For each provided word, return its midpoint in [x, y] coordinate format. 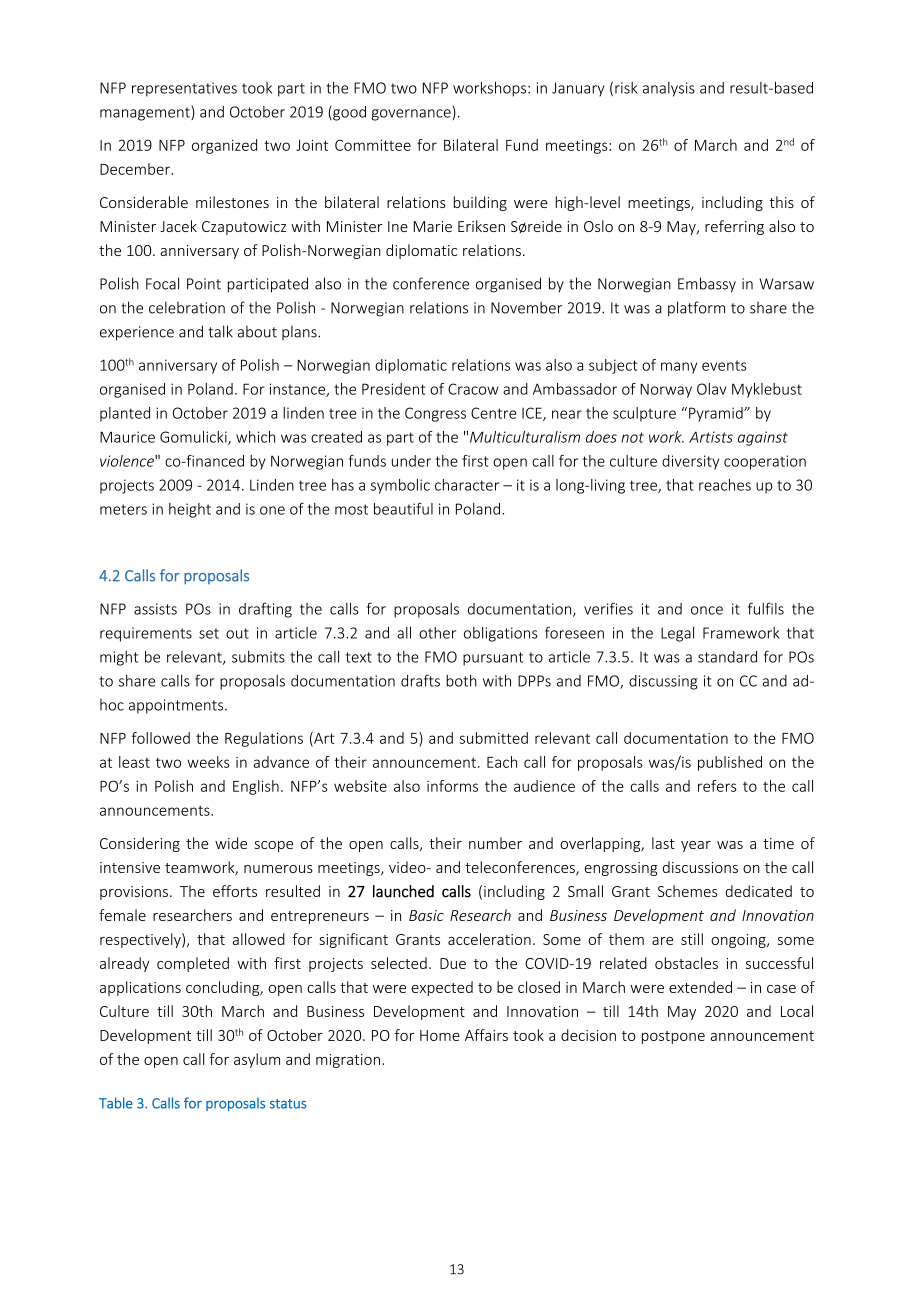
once [707, 610]
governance [412, 115]
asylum [257, 1060]
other [437, 633]
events [724, 366]
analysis [669, 89]
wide [231, 843]
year [696, 846]
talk [220, 331]
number [495, 843]
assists [155, 609]
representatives [184, 89]
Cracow [473, 389]
